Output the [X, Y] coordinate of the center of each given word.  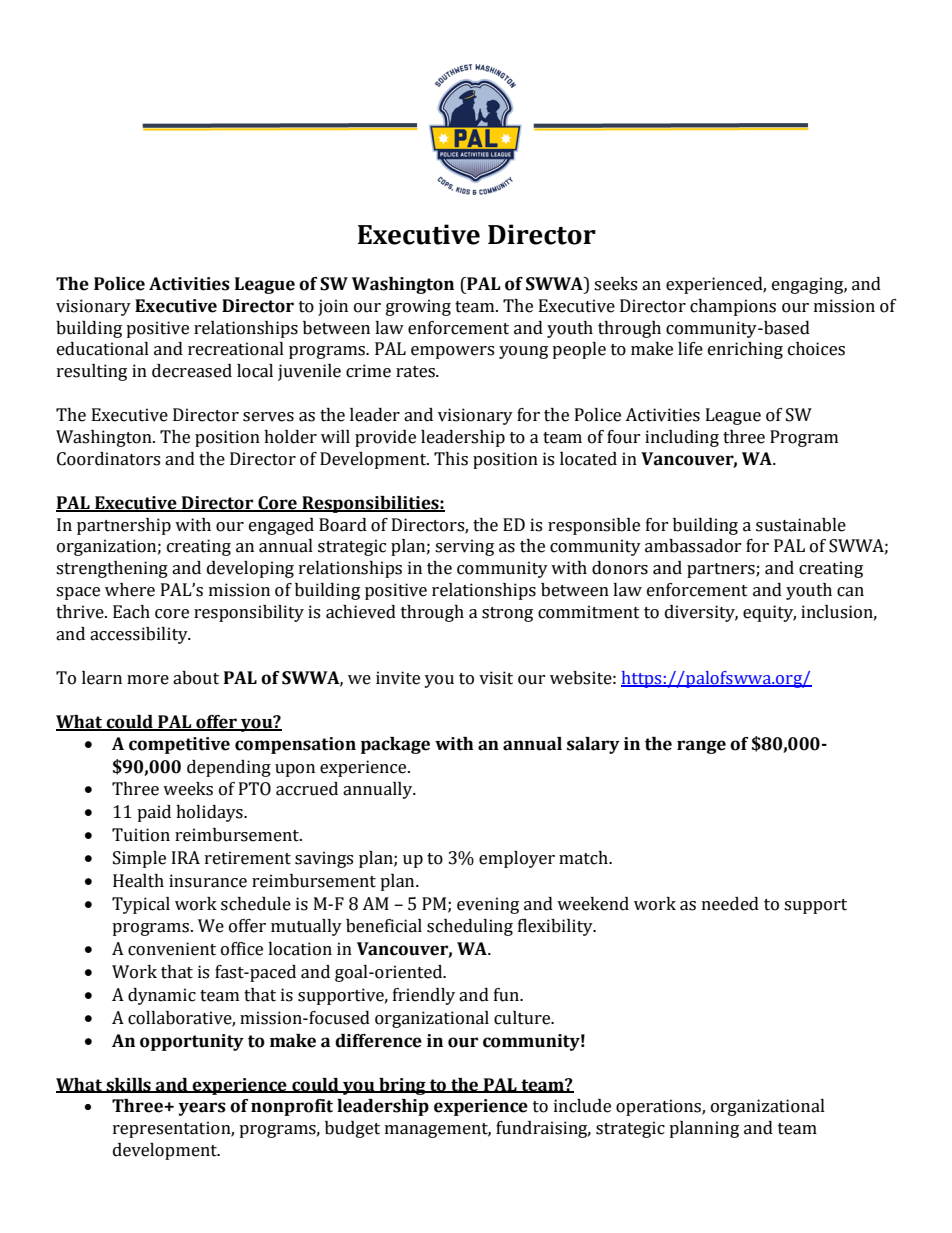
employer [517, 859]
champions [733, 307]
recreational [236, 349]
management [438, 1130]
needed [730, 904]
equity [769, 613]
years [202, 1109]
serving [464, 547]
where [130, 590]
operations [659, 1107]
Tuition [141, 835]
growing [418, 307]
